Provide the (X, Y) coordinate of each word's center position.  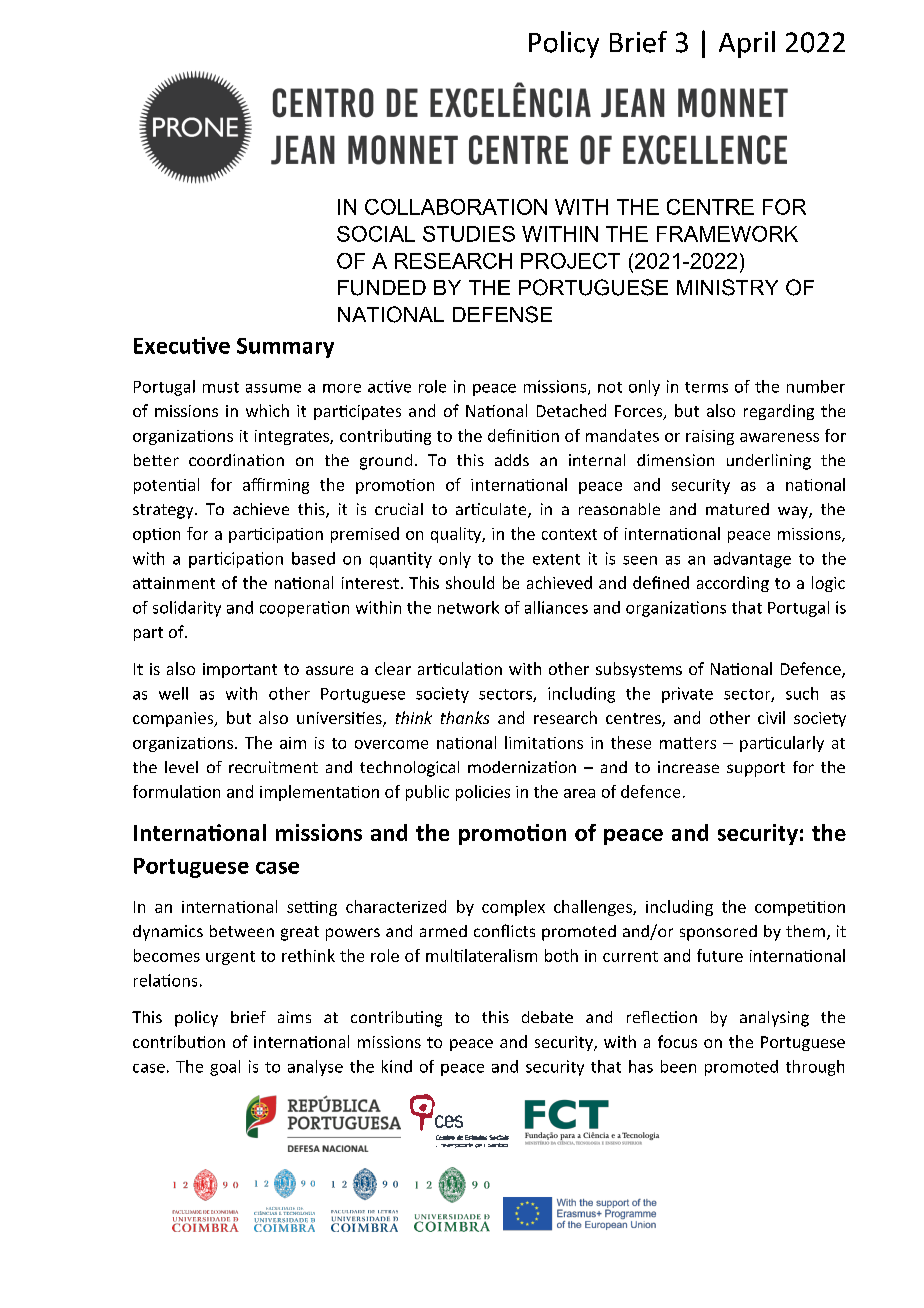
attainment (174, 583)
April (747, 44)
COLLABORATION (456, 207)
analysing (774, 1019)
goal (225, 1068)
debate (547, 1017)
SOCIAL (376, 234)
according (733, 584)
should (470, 582)
